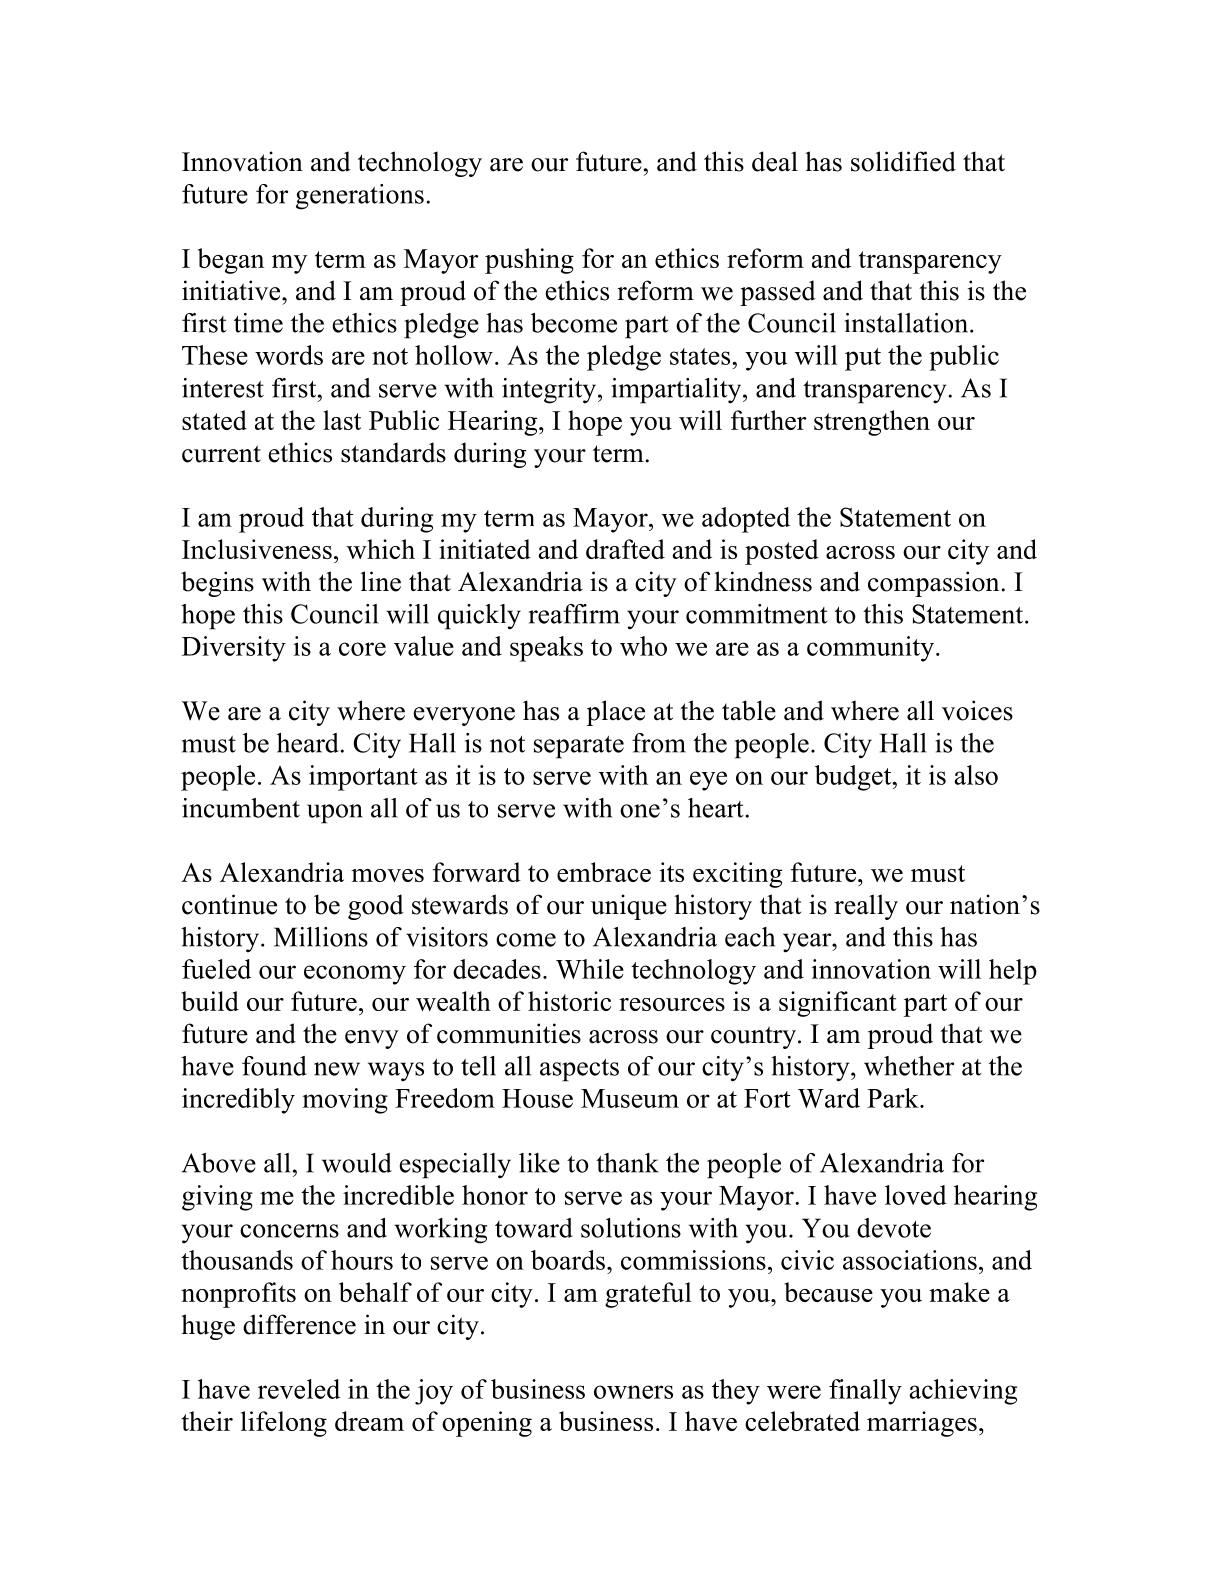 The width and height of the screenshot is (1228, 1589). What do you see at coordinates (579, 747) in the screenshot?
I see `separate` at bounding box center [579, 747].
